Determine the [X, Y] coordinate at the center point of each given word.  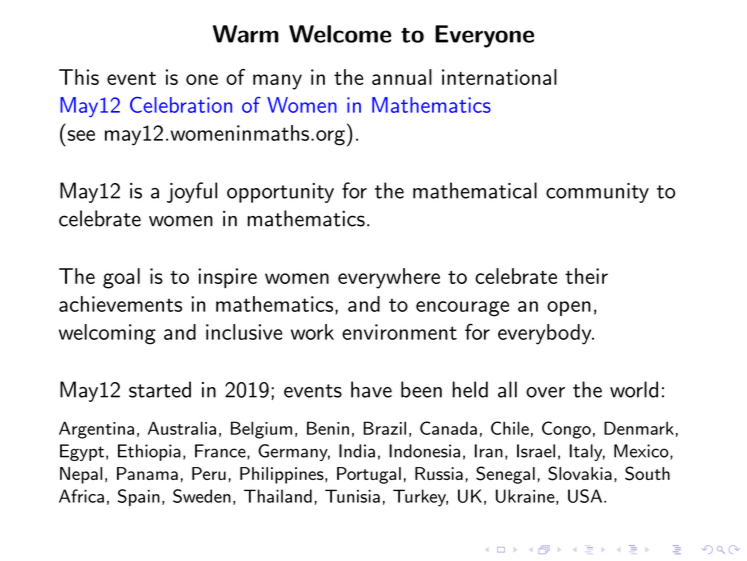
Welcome [340, 34]
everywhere [389, 278]
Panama [147, 473]
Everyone [484, 36]
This [79, 77]
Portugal [369, 475]
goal [121, 278]
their [586, 276]
